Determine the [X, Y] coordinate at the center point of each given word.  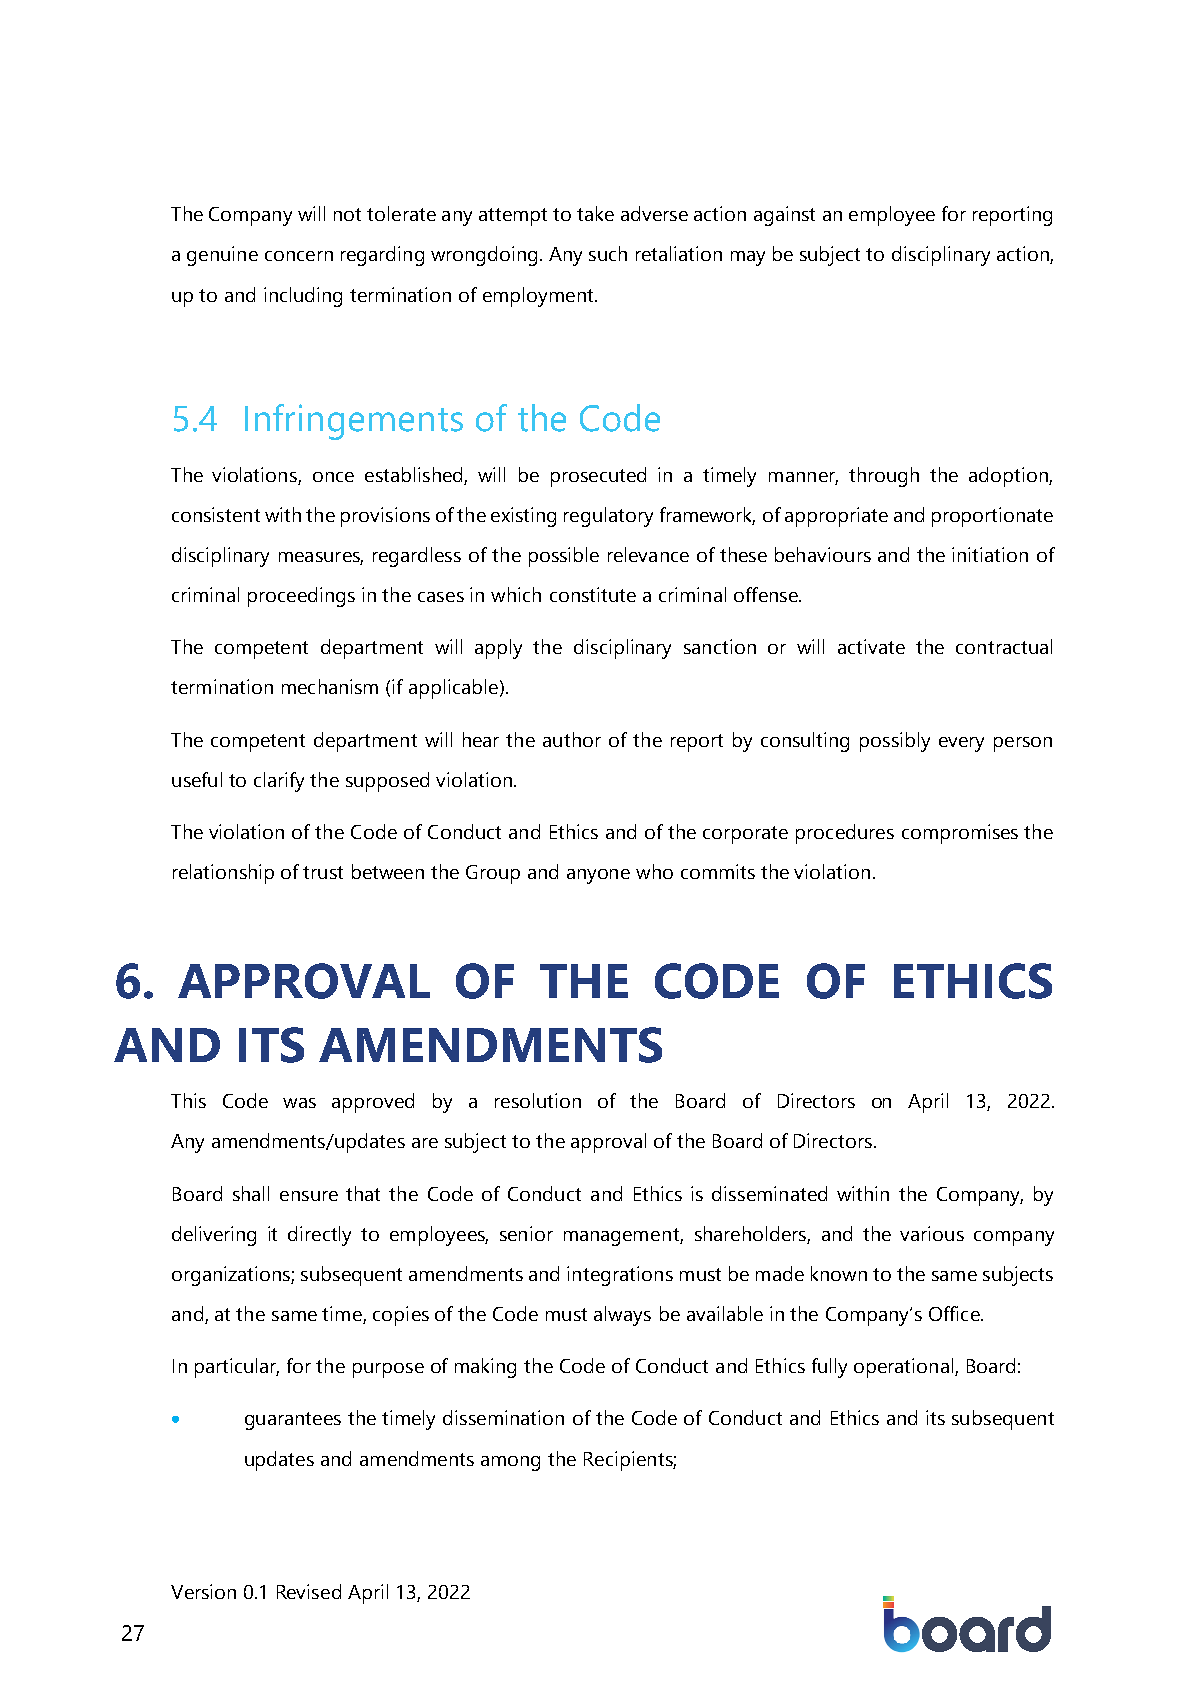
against [784, 216]
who [654, 871]
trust [323, 872]
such [608, 253]
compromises [960, 834]
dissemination [503, 1417]
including [303, 297]
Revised [309, 1591]
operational [905, 1368]
